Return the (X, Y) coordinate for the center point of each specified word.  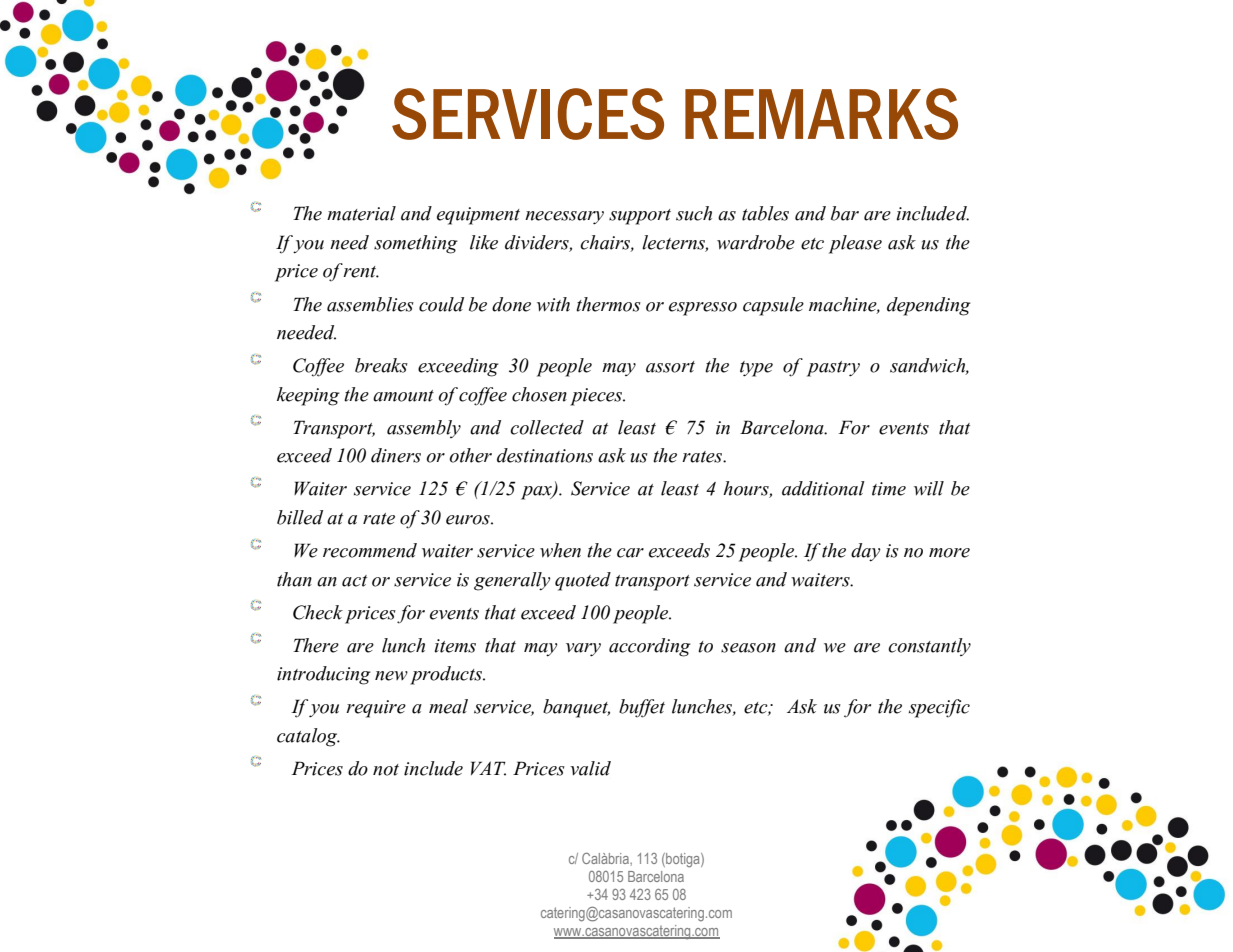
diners (396, 455)
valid (590, 768)
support (640, 217)
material (361, 213)
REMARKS (821, 114)
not (386, 770)
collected (547, 427)
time (889, 489)
